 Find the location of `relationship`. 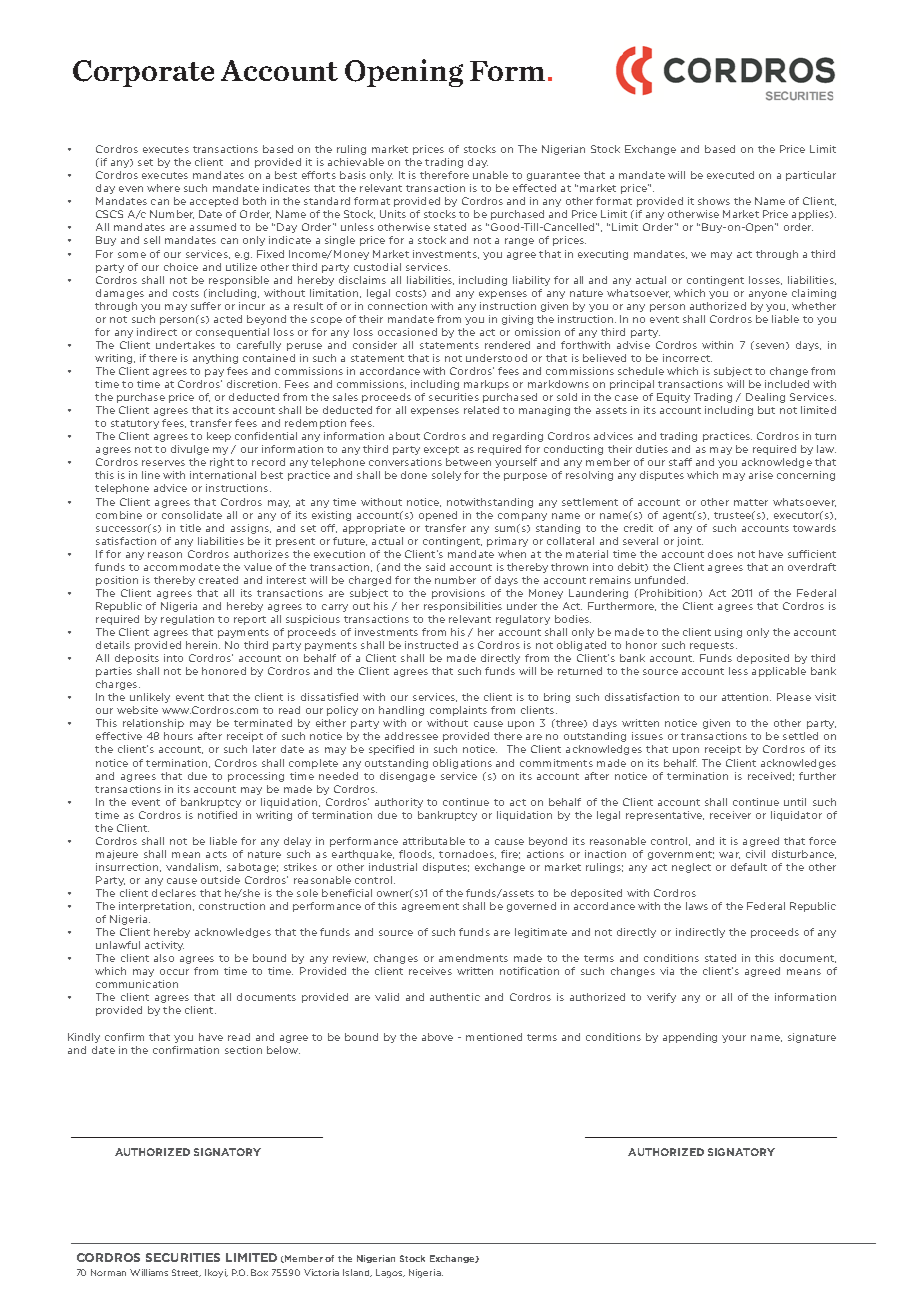

relationship is located at coordinates (153, 724).
